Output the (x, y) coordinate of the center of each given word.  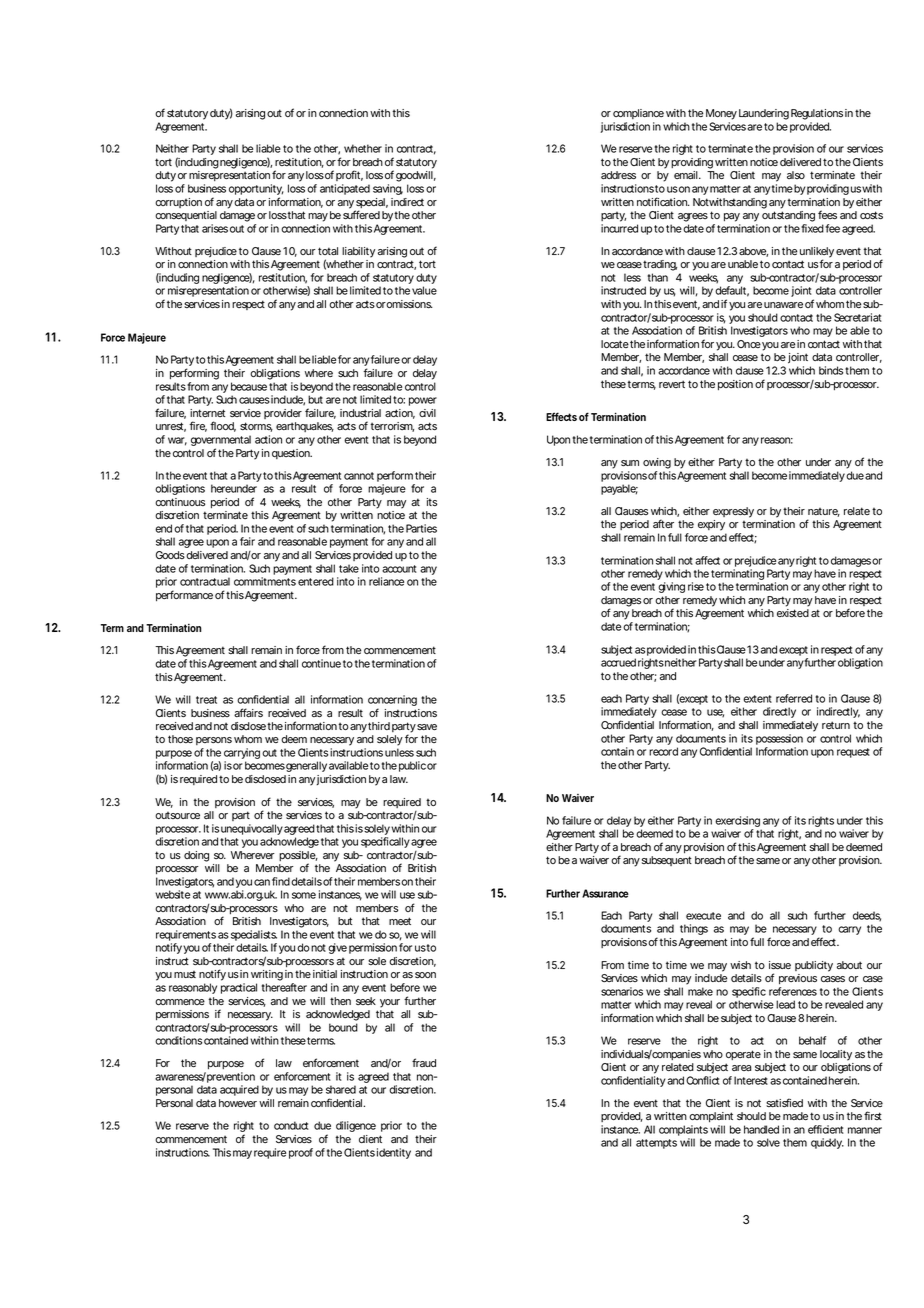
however (238, 1103)
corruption (178, 203)
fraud (424, 1062)
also (796, 175)
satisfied (784, 1103)
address (618, 175)
